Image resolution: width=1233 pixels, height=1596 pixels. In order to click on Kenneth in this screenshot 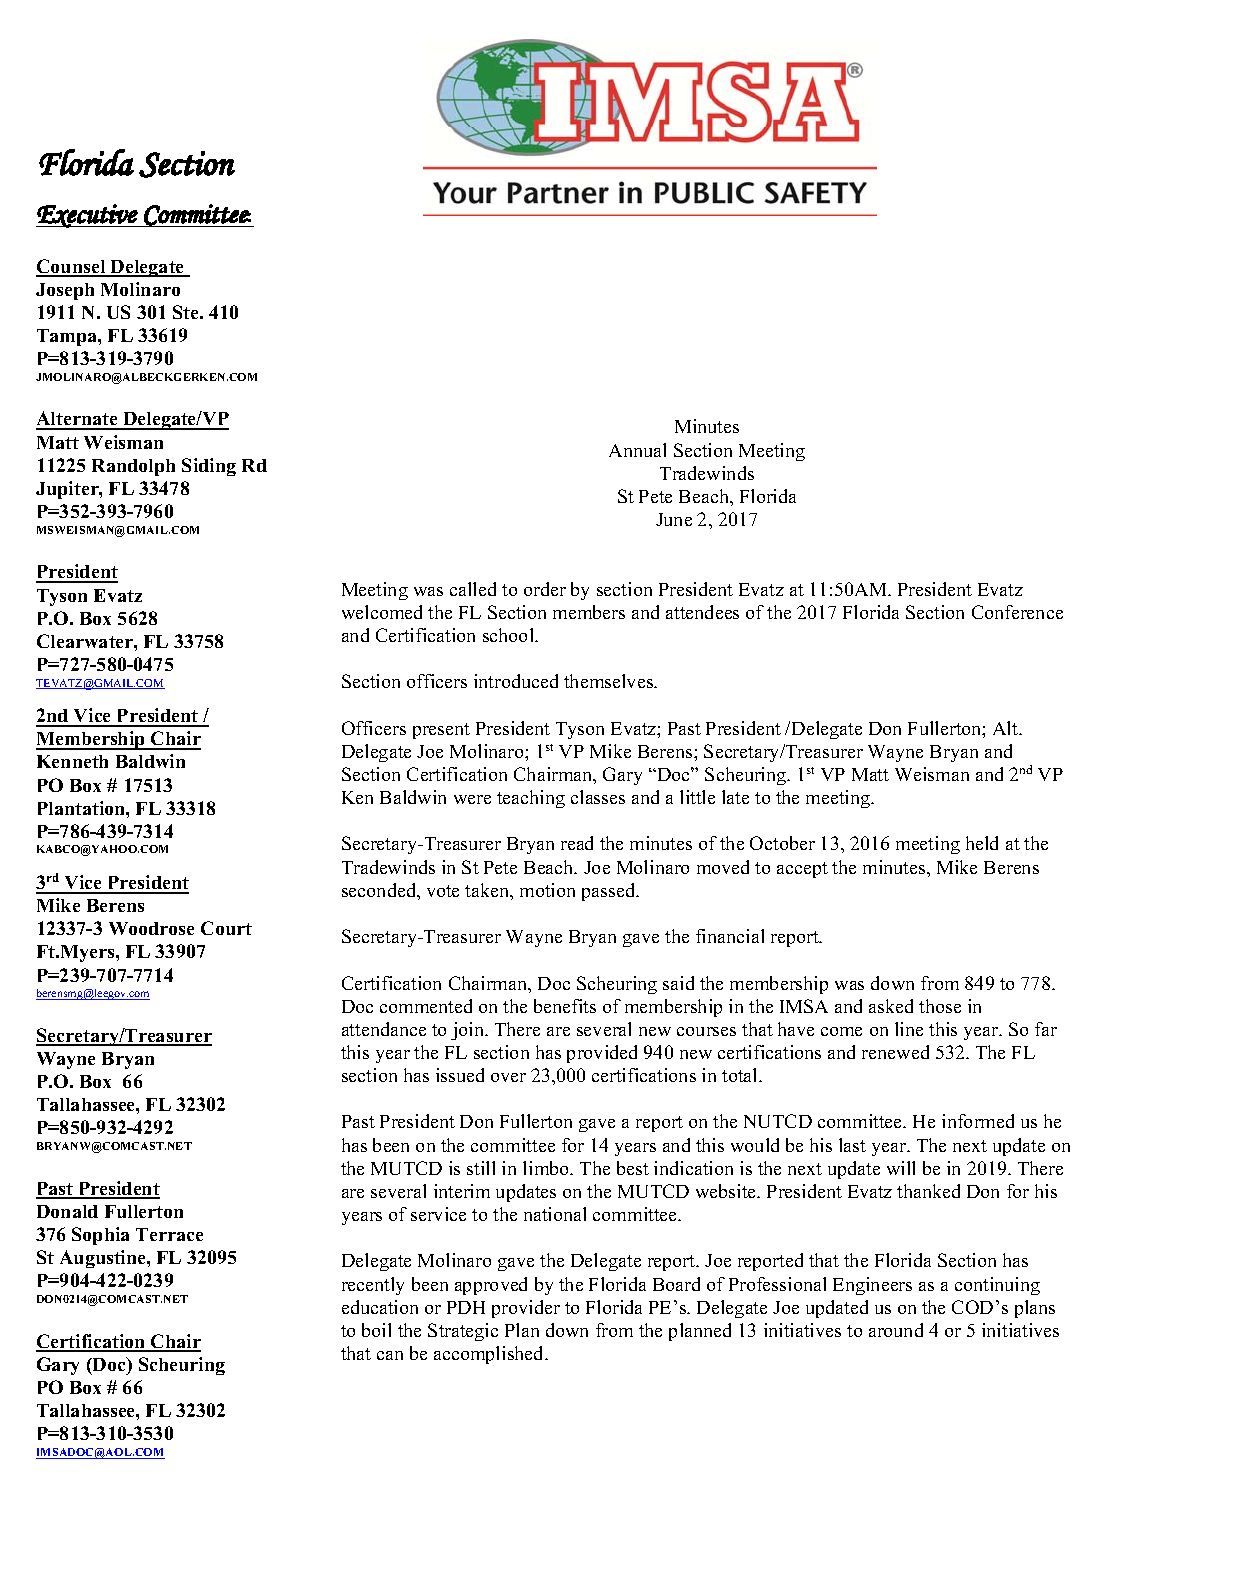, I will do `click(72, 761)`.
